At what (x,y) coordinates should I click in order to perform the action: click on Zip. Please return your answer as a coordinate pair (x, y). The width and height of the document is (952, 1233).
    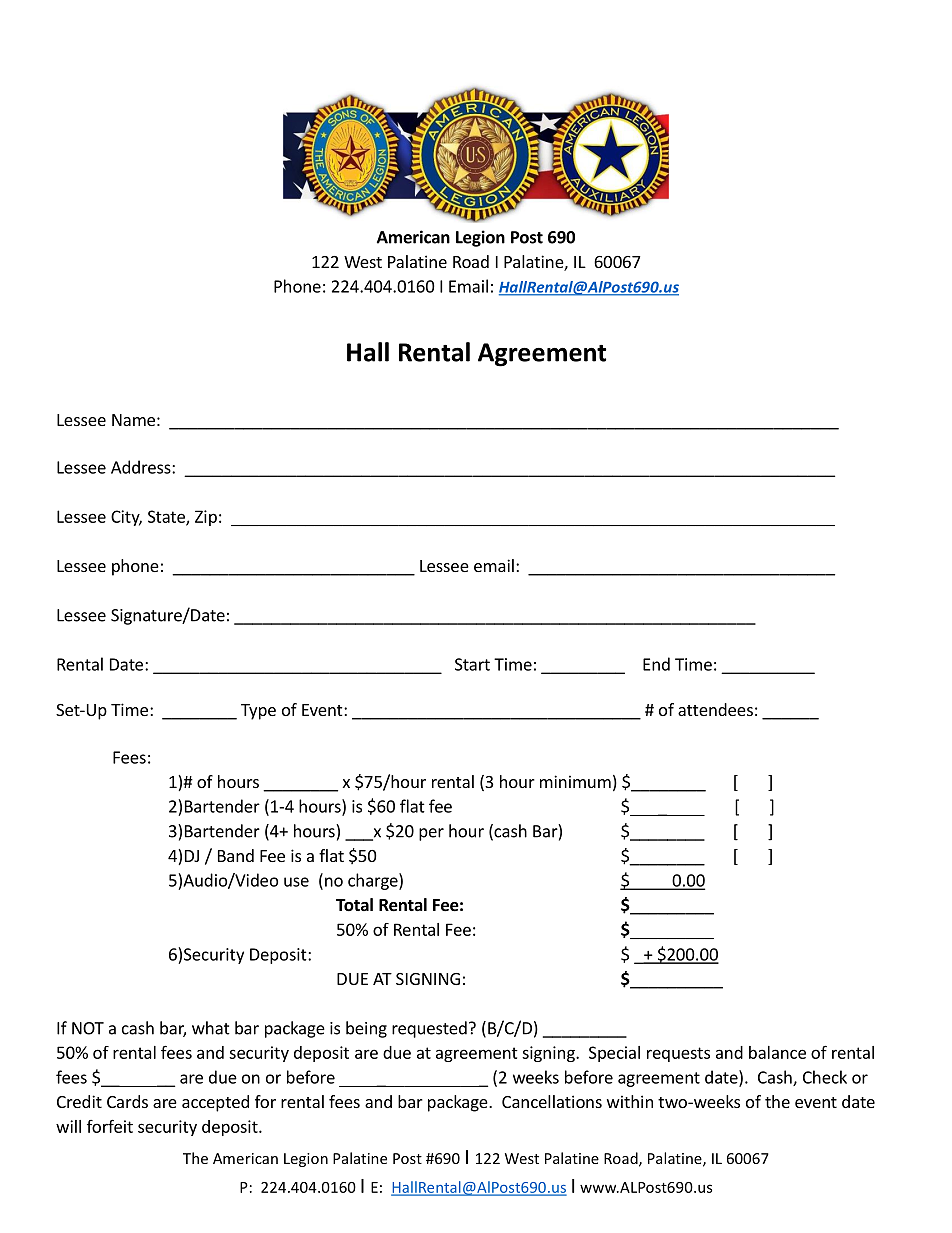
    Looking at the image, I should click on (206, 518).
